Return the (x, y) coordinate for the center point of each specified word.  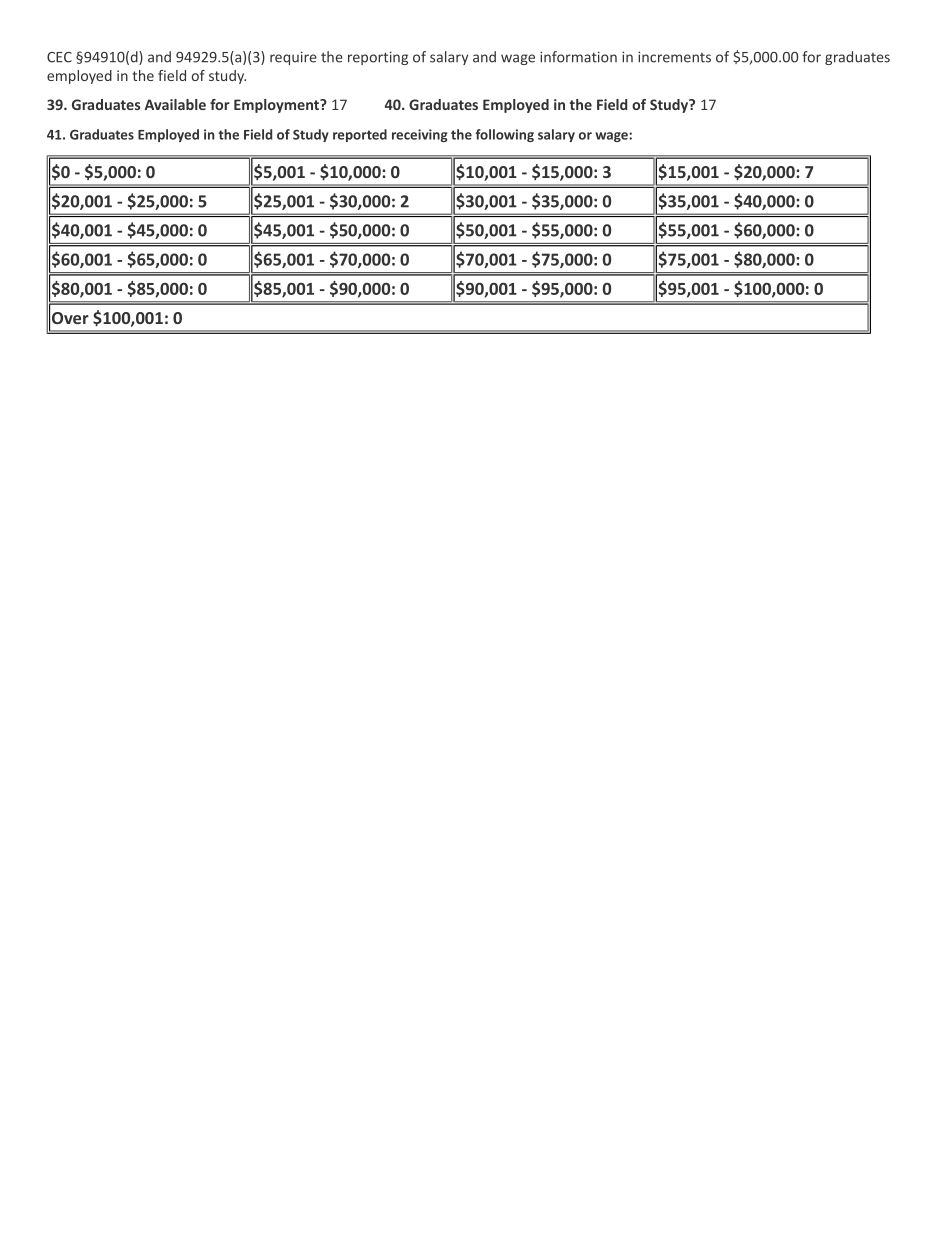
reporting (378, 58)
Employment (277, 106)
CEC (59, 57)
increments (674, 57)
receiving (420, 135)
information (578, 57)
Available (175, 104)
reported (360, 135)
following (505, 135)
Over (70, 318)
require (293, 58)
